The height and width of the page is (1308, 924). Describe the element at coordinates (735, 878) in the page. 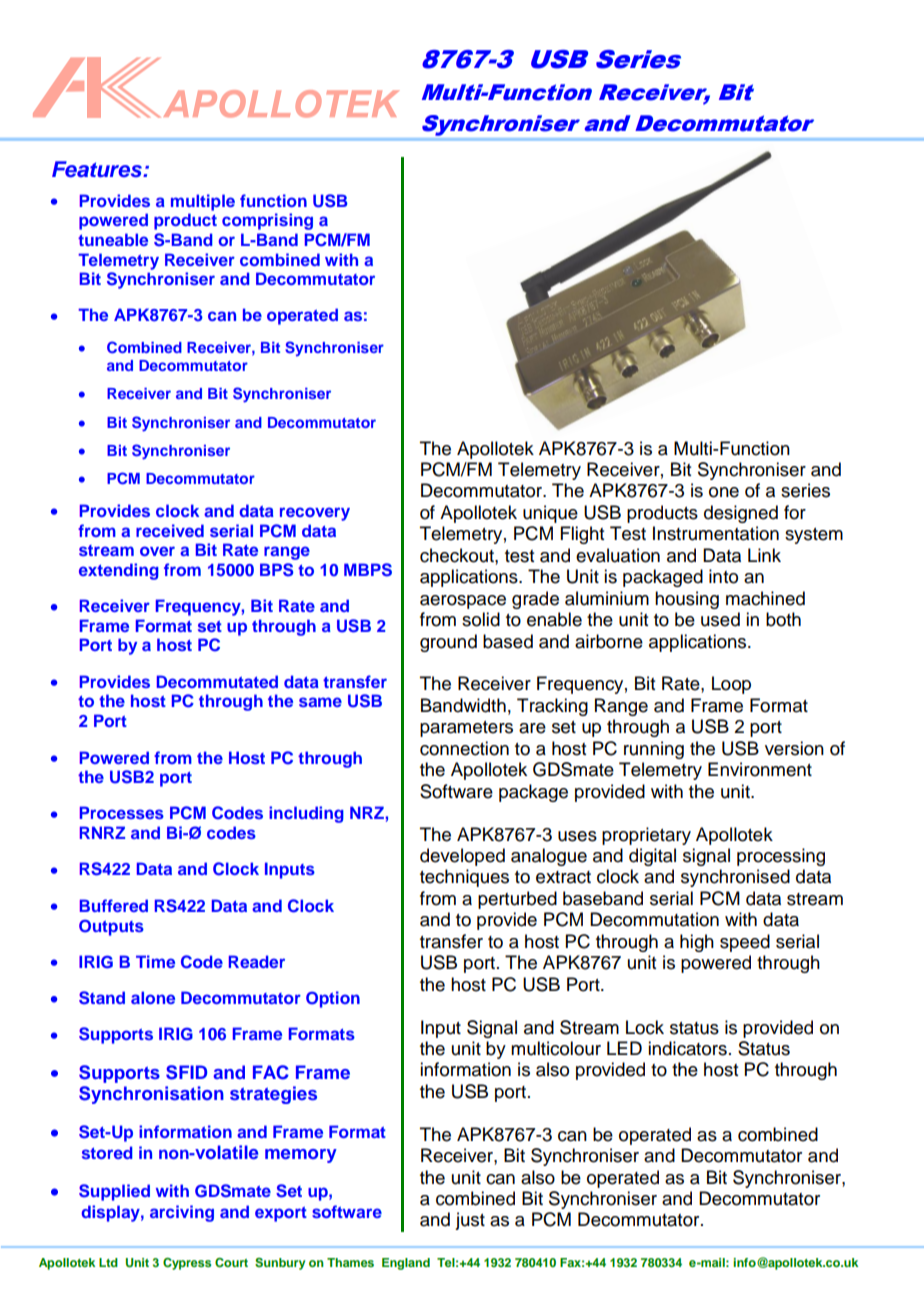

I see `synchronised` at that location.
